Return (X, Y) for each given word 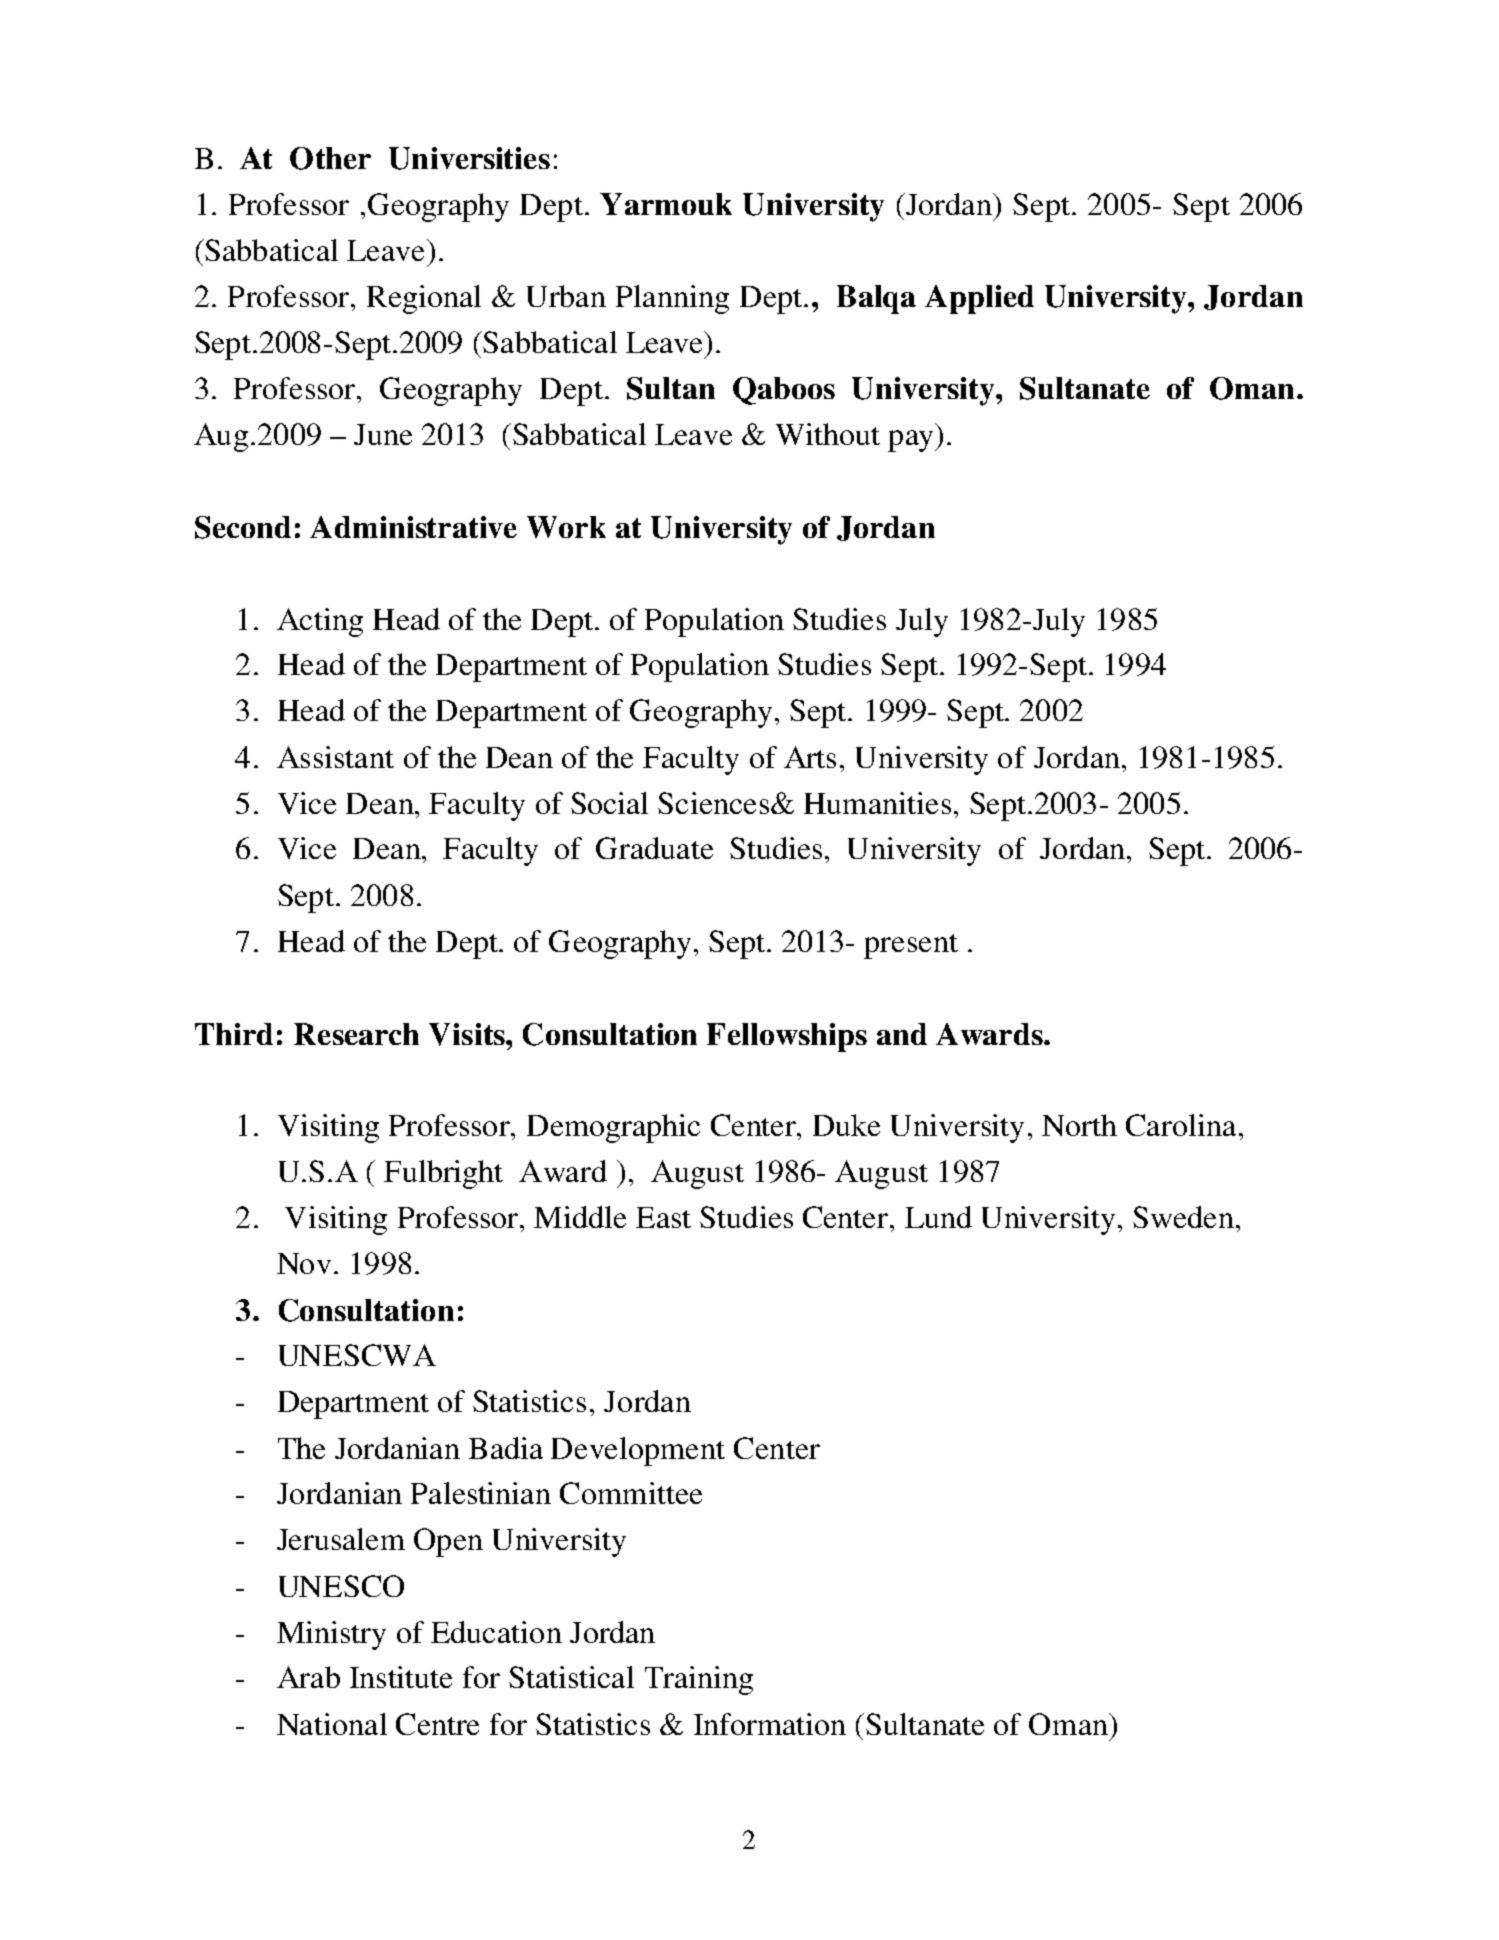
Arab (308, 1677)
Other (330, 158)
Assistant (335, 757)
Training (699, 1680)
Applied (979, 299)
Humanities (877, 803)
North (1079, 1125)
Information (770, 1724)
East (663, 1217)
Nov (306, 1263)
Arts (810, 757)
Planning (672, 299)
